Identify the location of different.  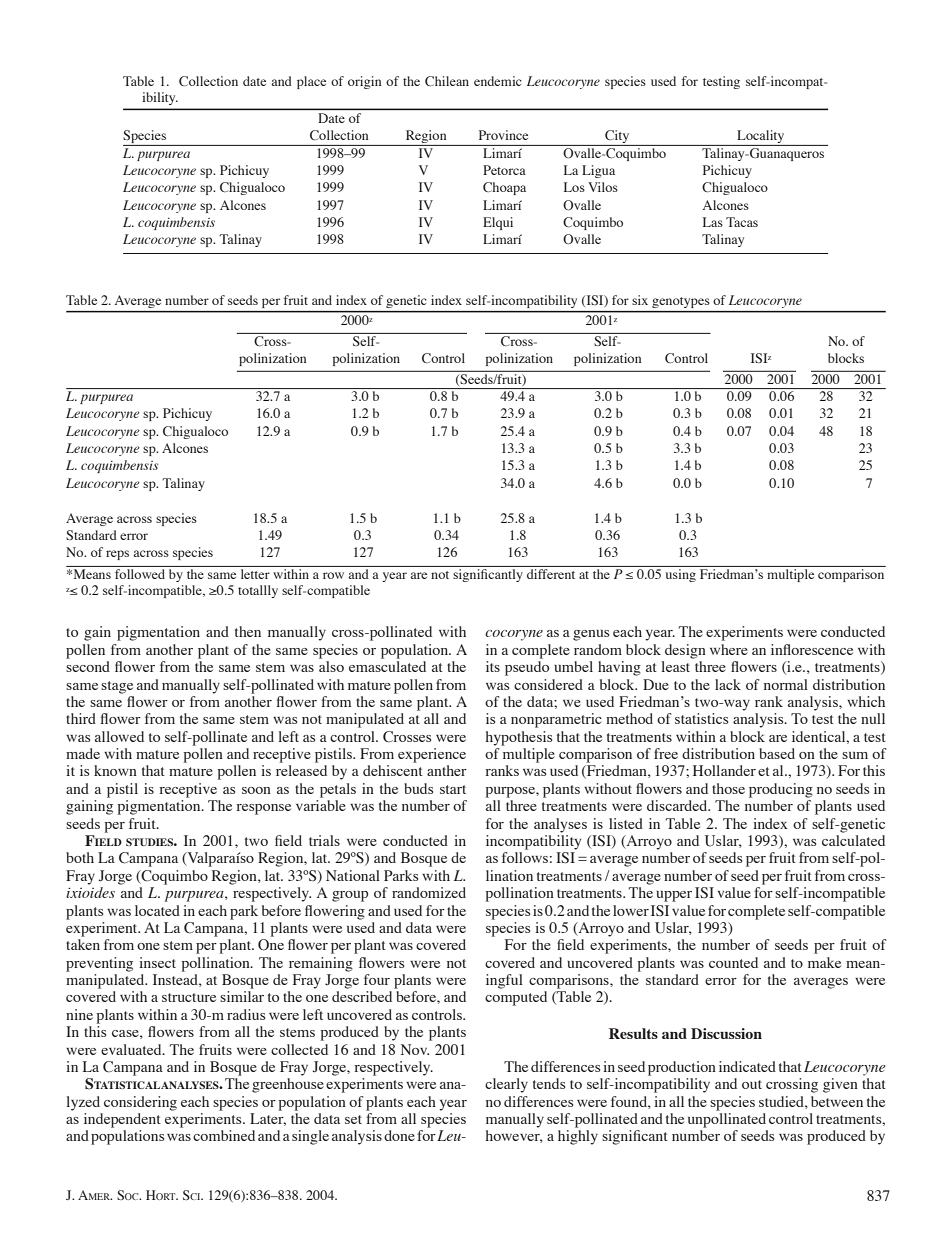
(551, 574).
